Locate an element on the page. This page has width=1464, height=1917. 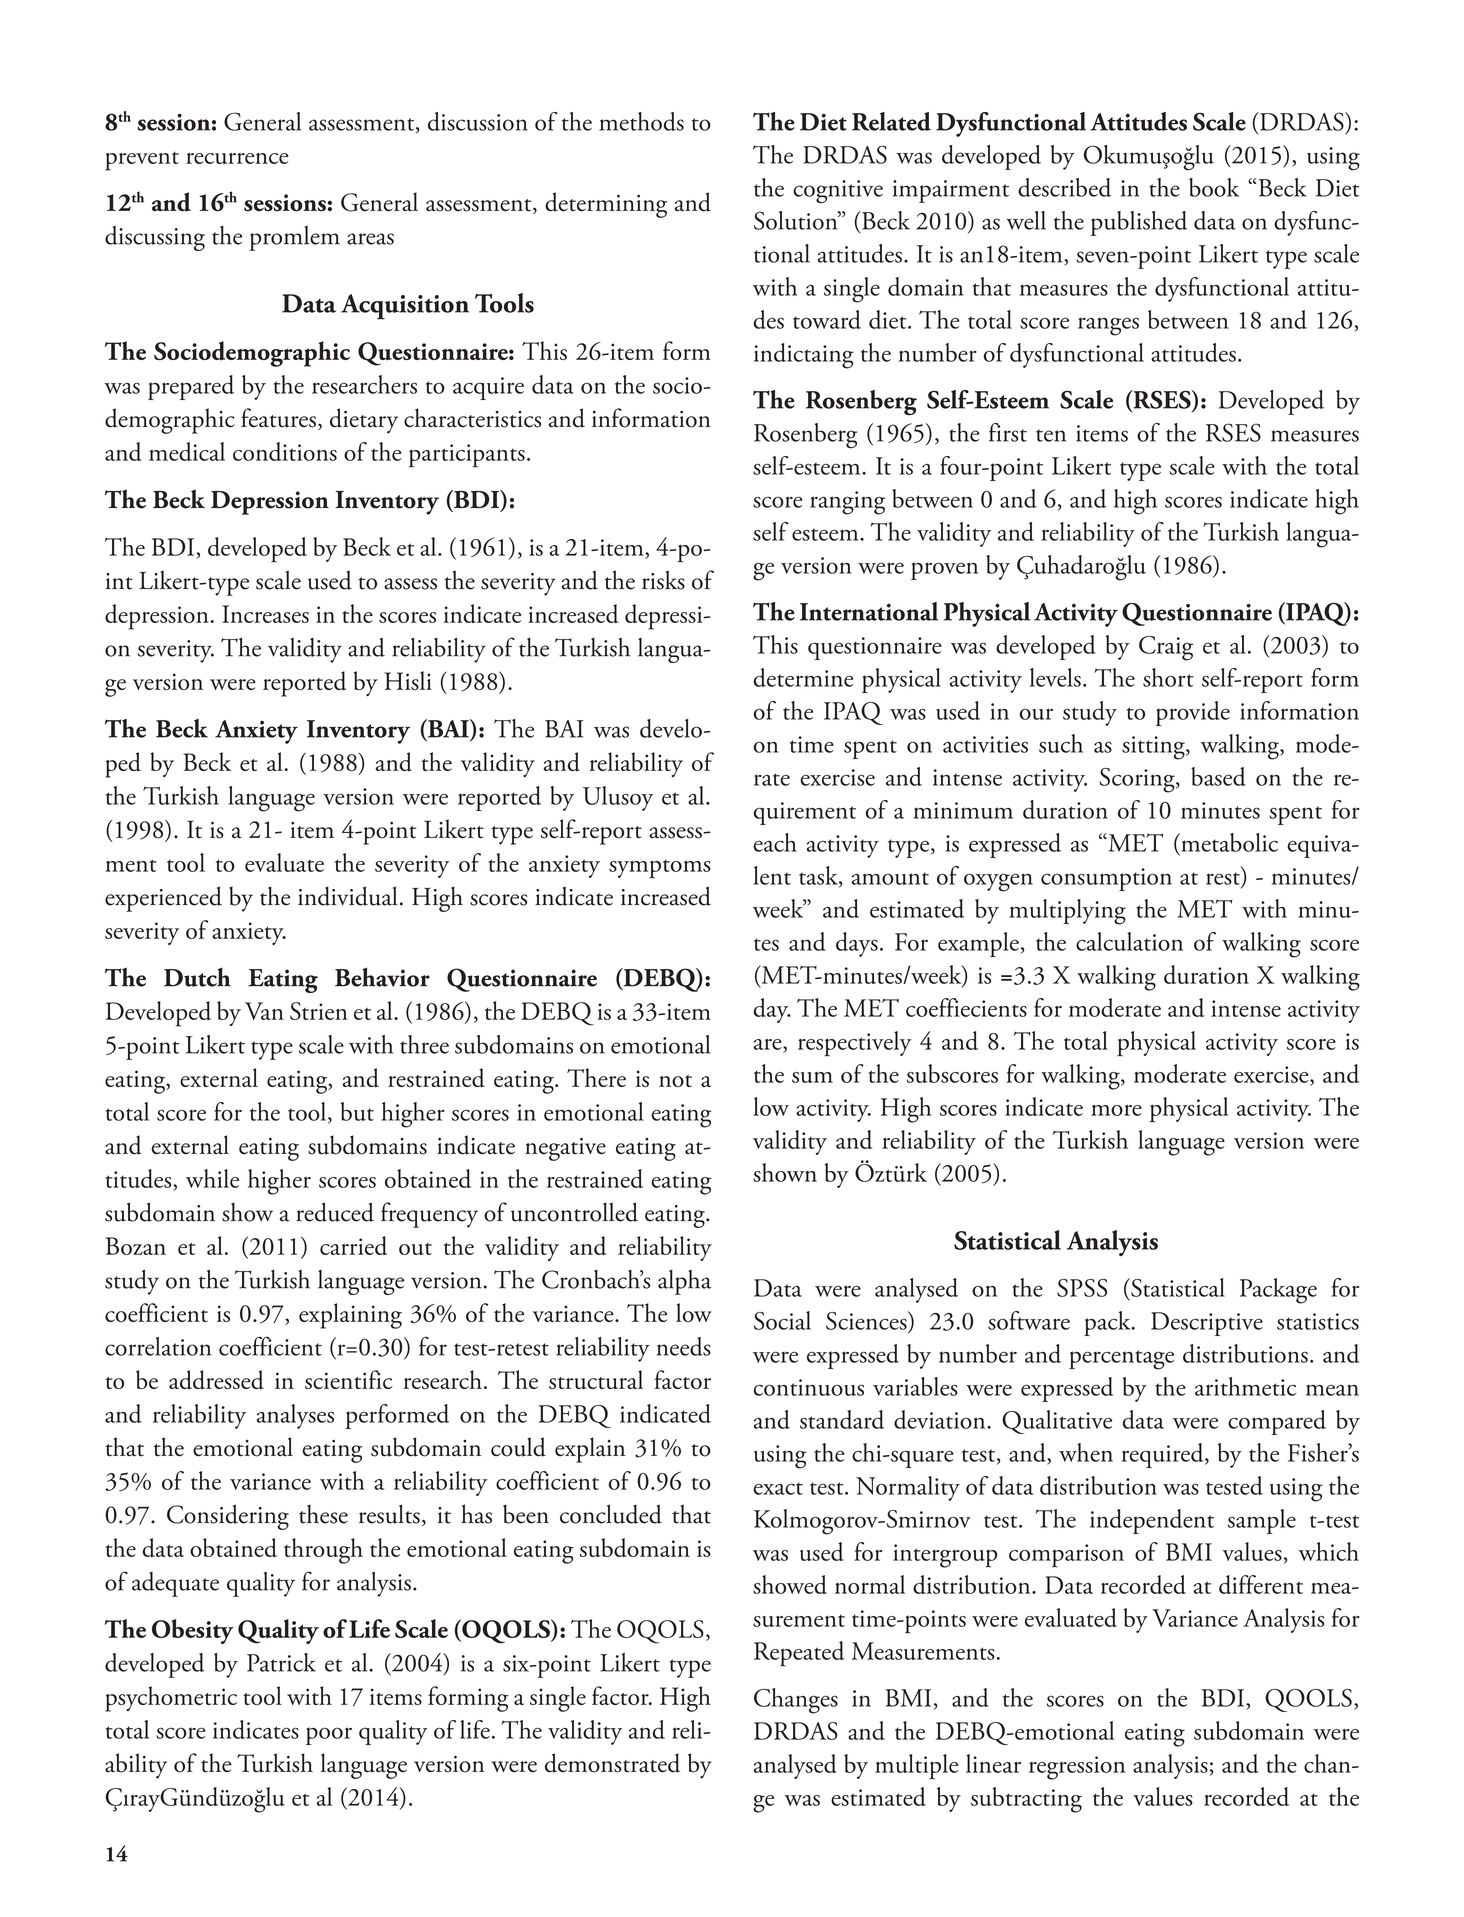
poor is located at coordinates (329, 1736).
